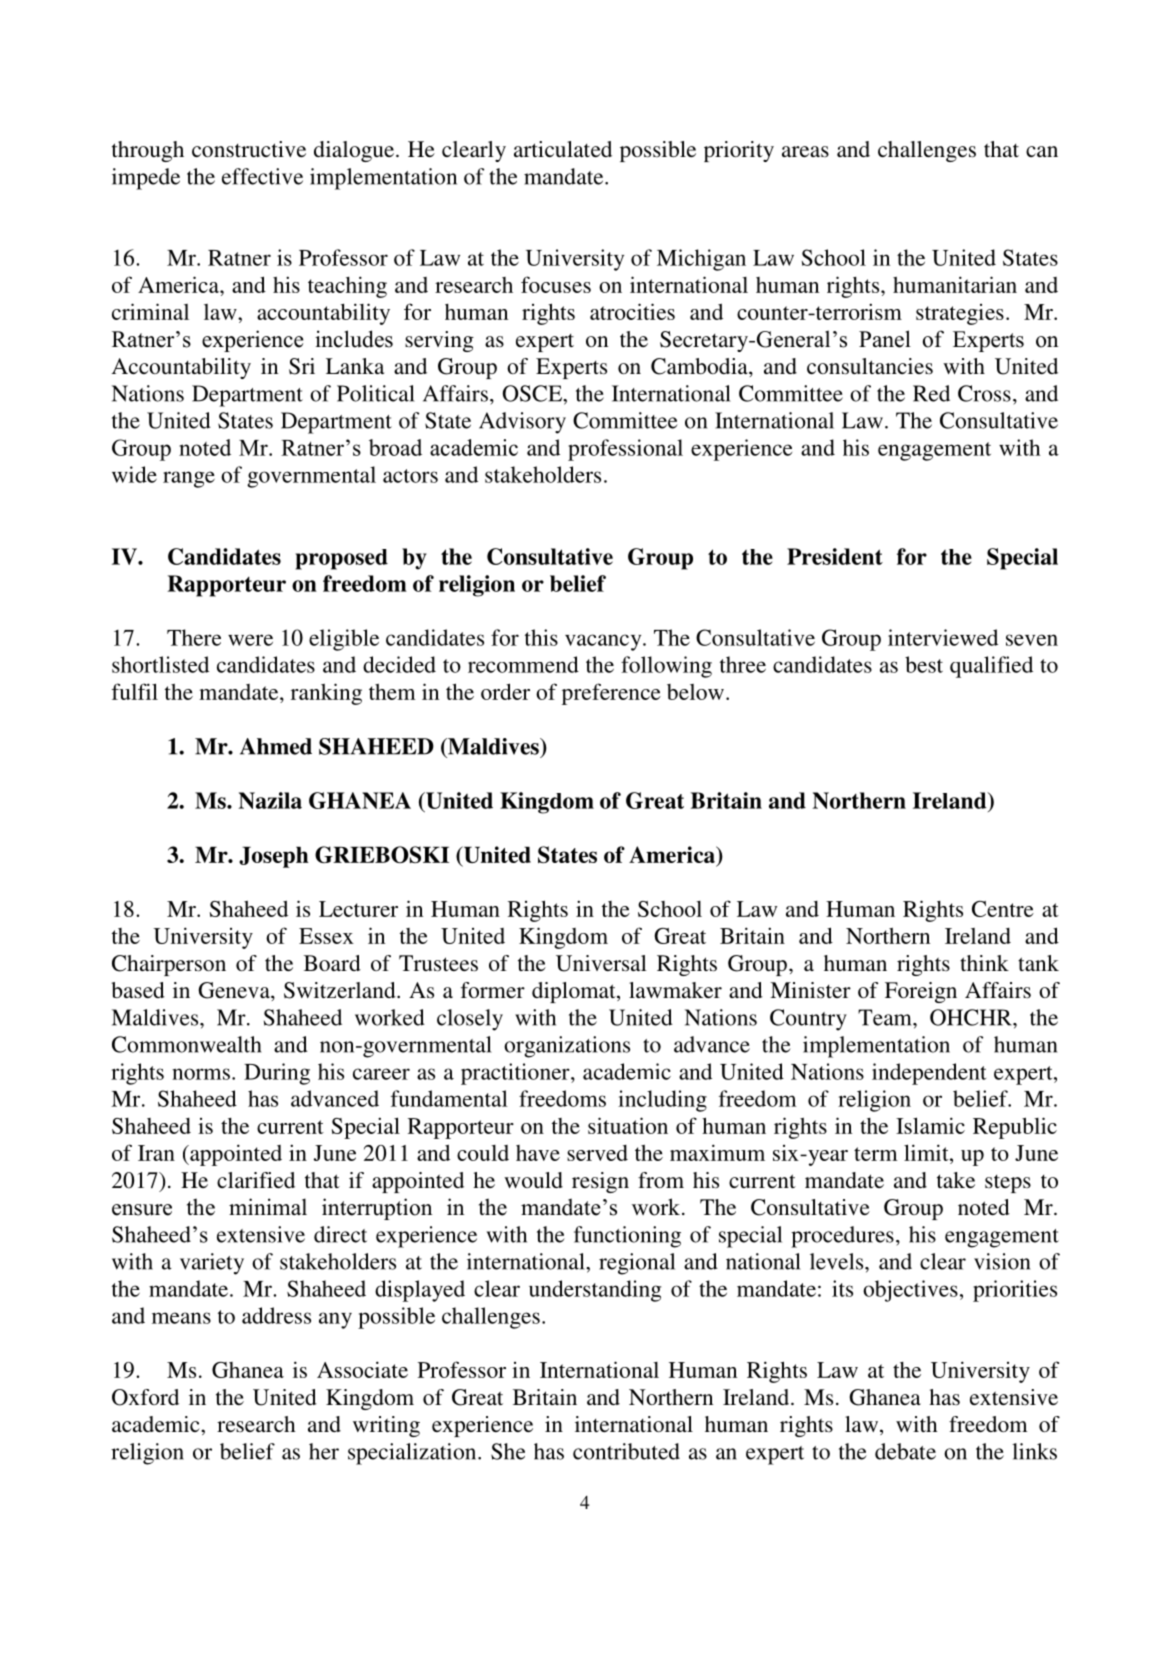  What do you see at coordinates (805, 151) in the screenshot?
I see `areas` at bounding box center [805, 151].
